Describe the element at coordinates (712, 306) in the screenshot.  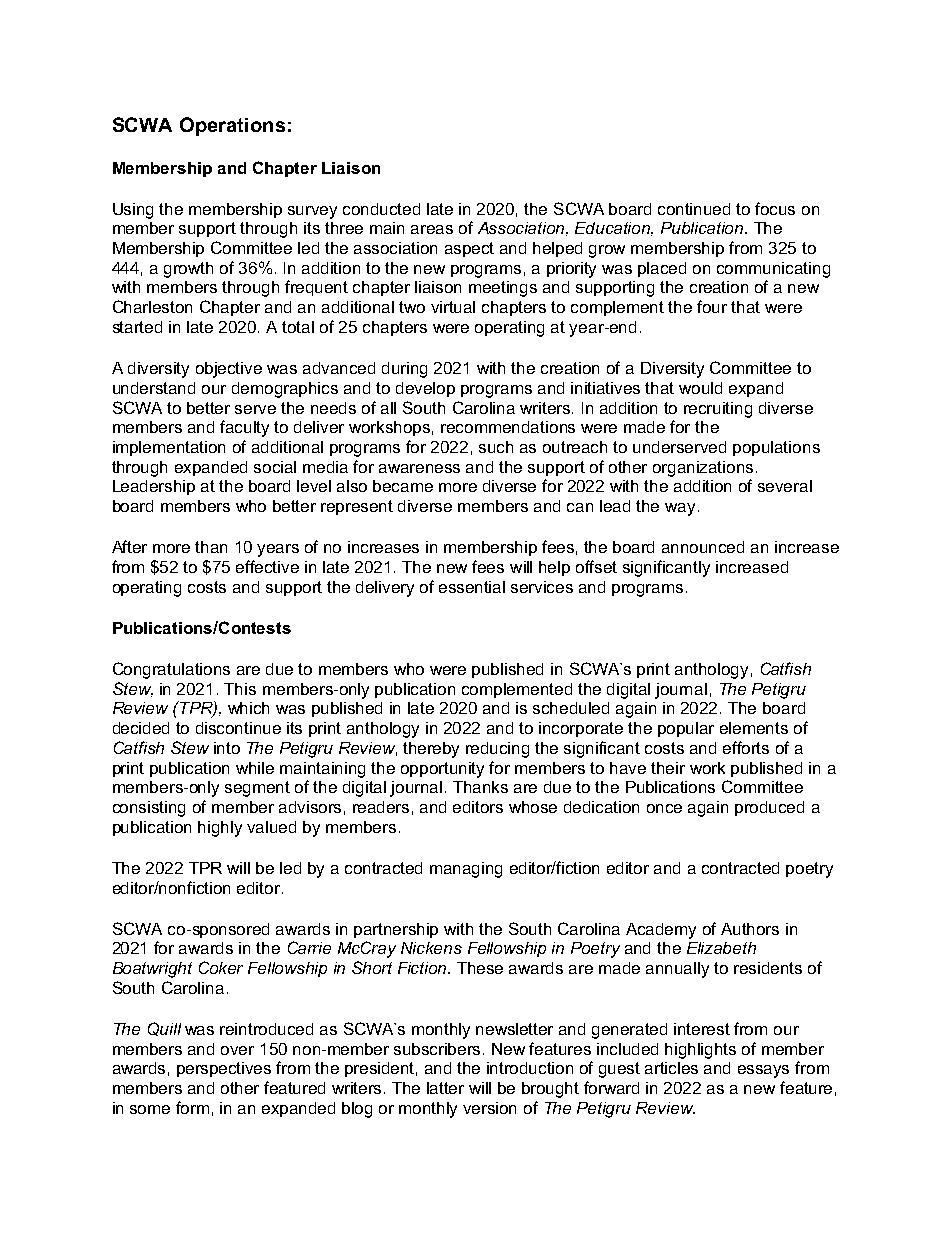
I see `four` at that location.
